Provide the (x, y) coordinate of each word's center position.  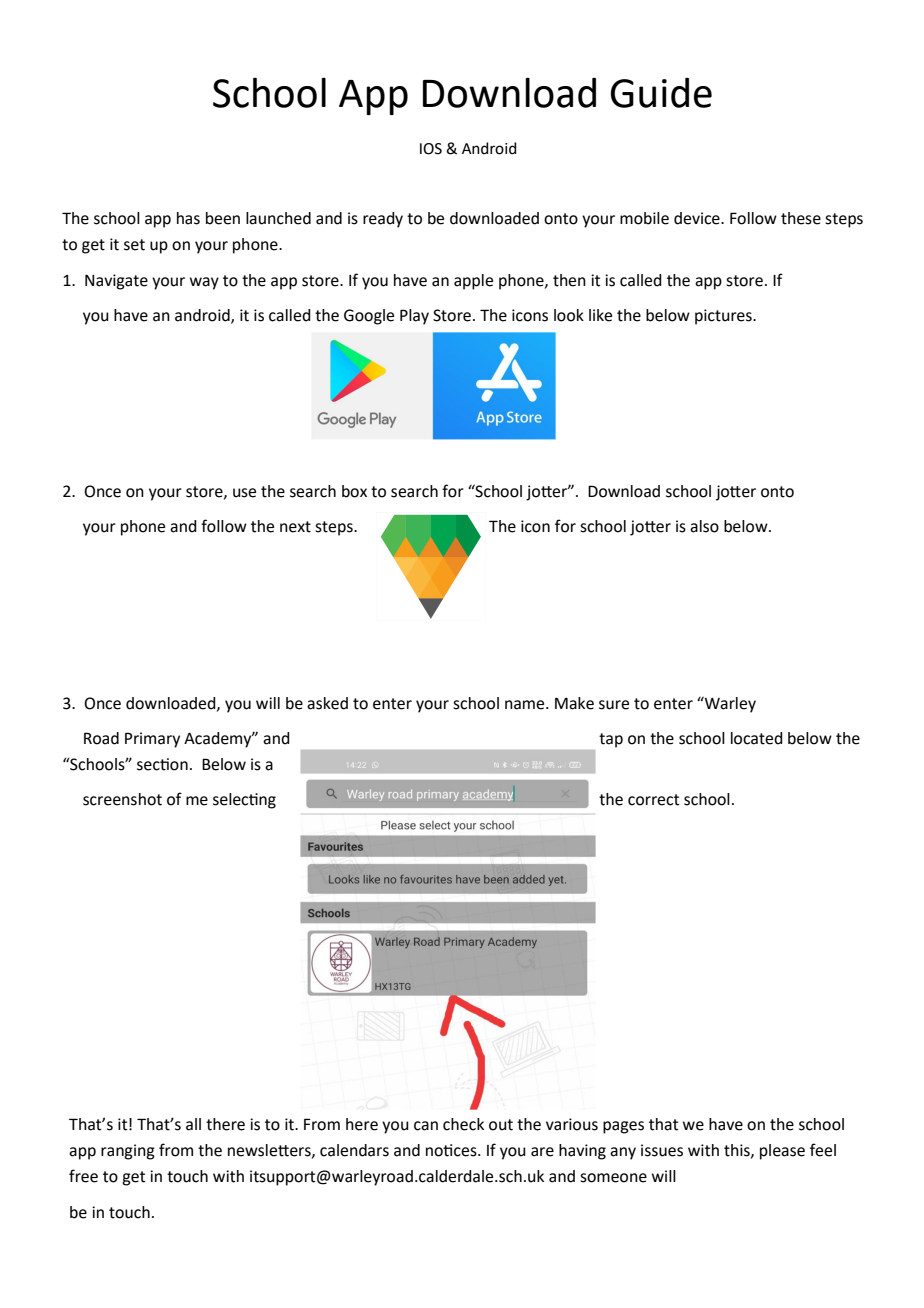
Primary (152, 740)
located (757, 738)
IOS (431, 149)
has (188, 218)
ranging (128, 1152)
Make (574, 703)
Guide (661, 93)
